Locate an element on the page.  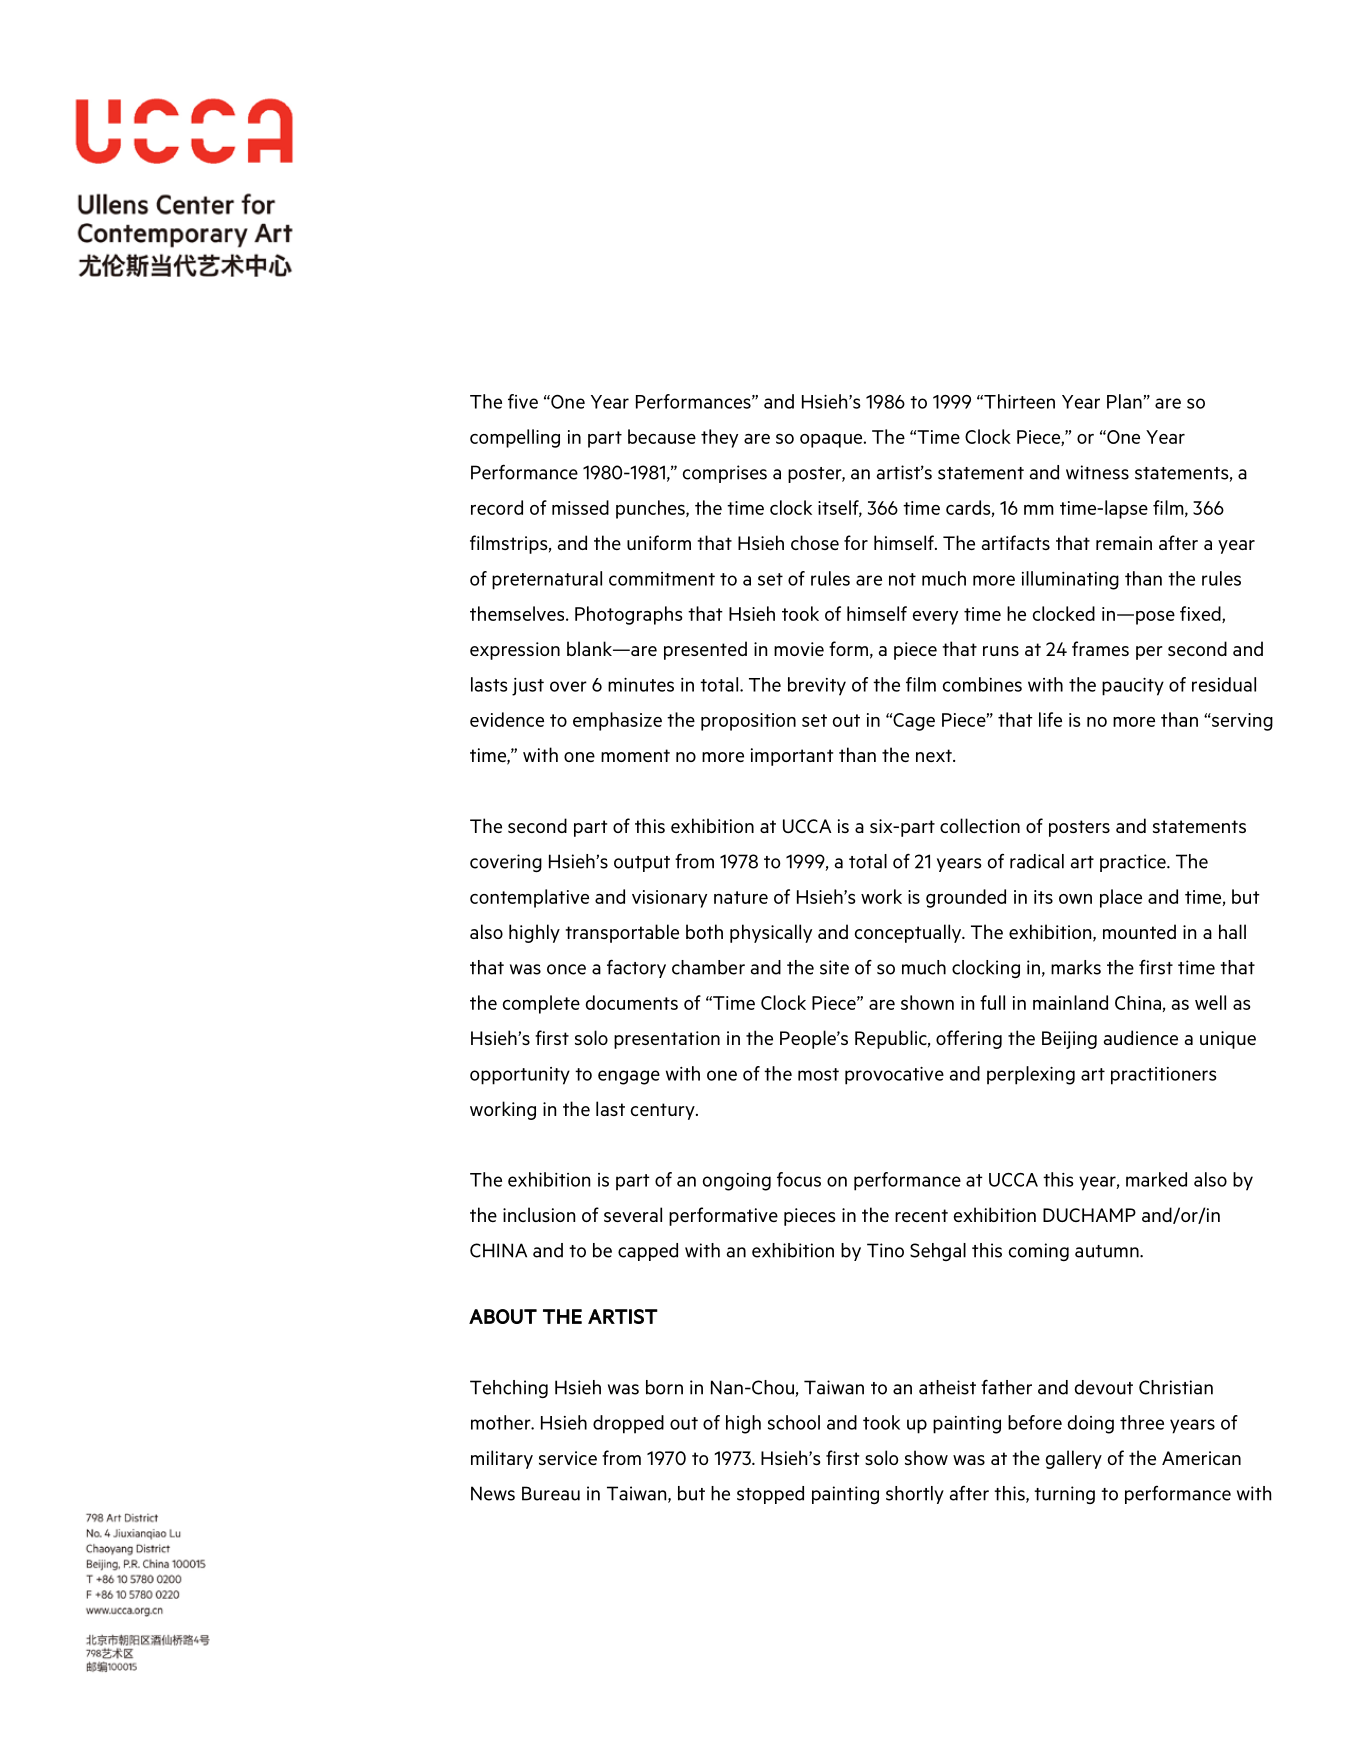
they is located at coordinates (719, 438).
